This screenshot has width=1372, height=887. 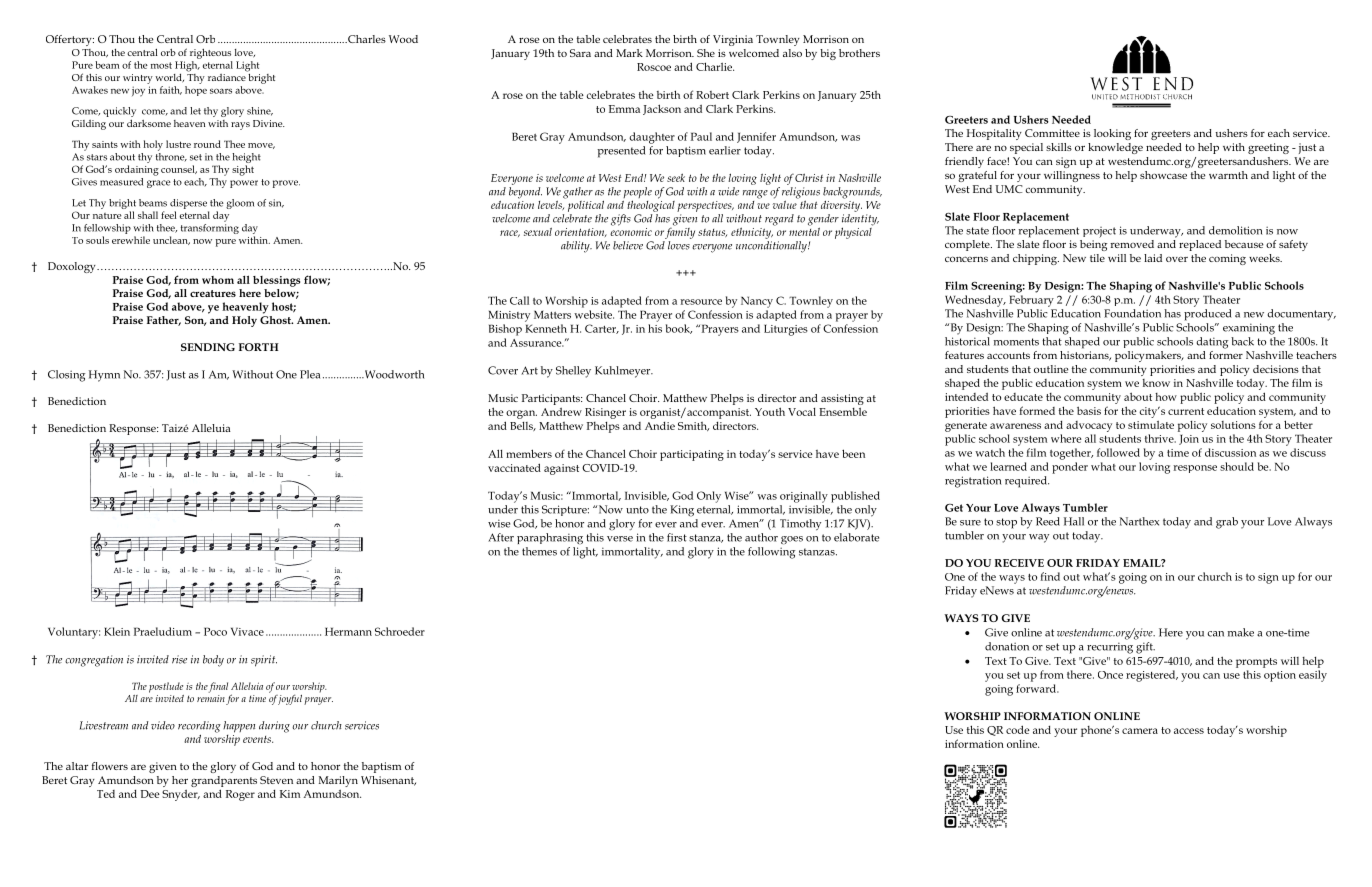 I want to click on grandparents, so click(x=224, y=783).
